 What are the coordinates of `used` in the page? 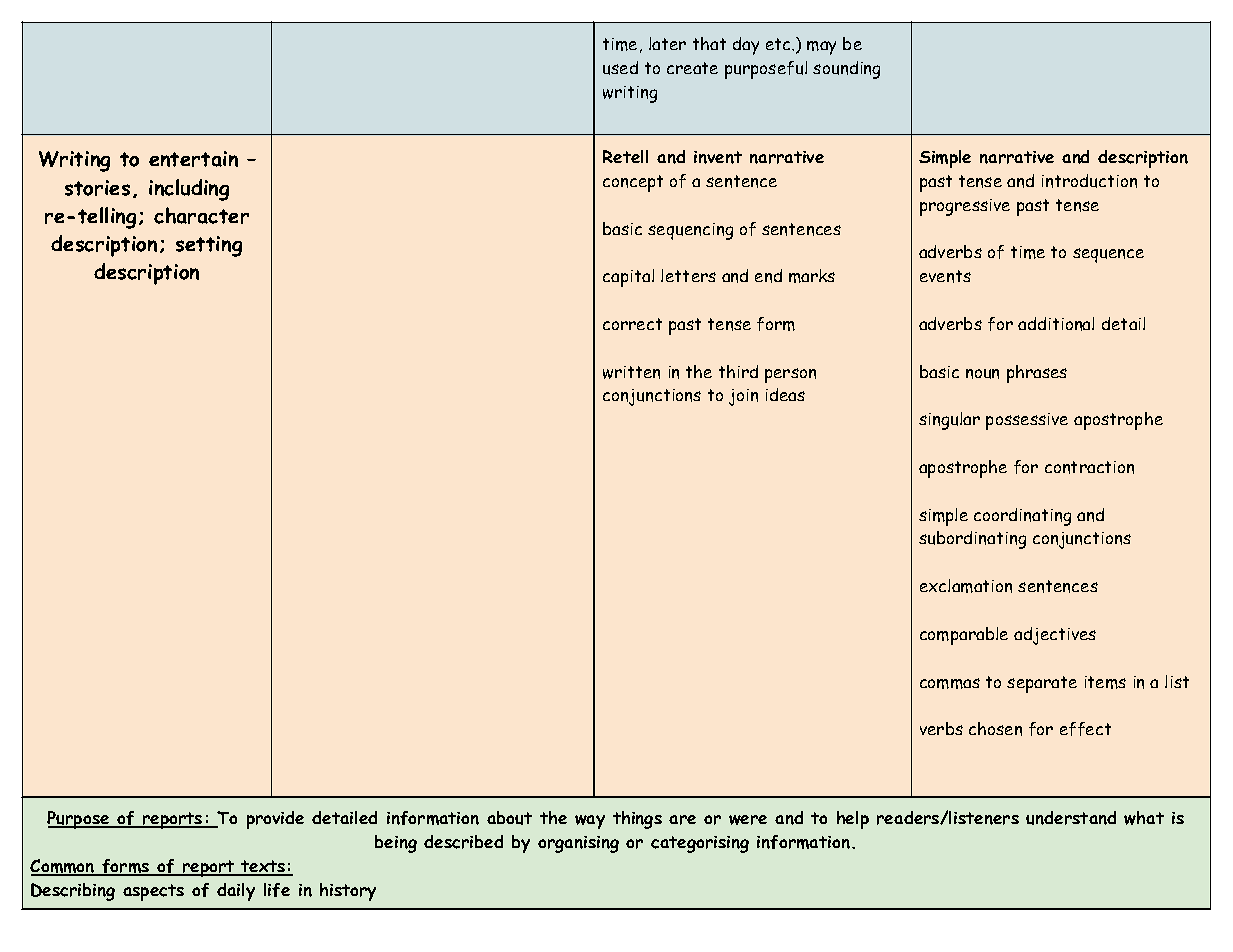 It's located at (620, 68).
